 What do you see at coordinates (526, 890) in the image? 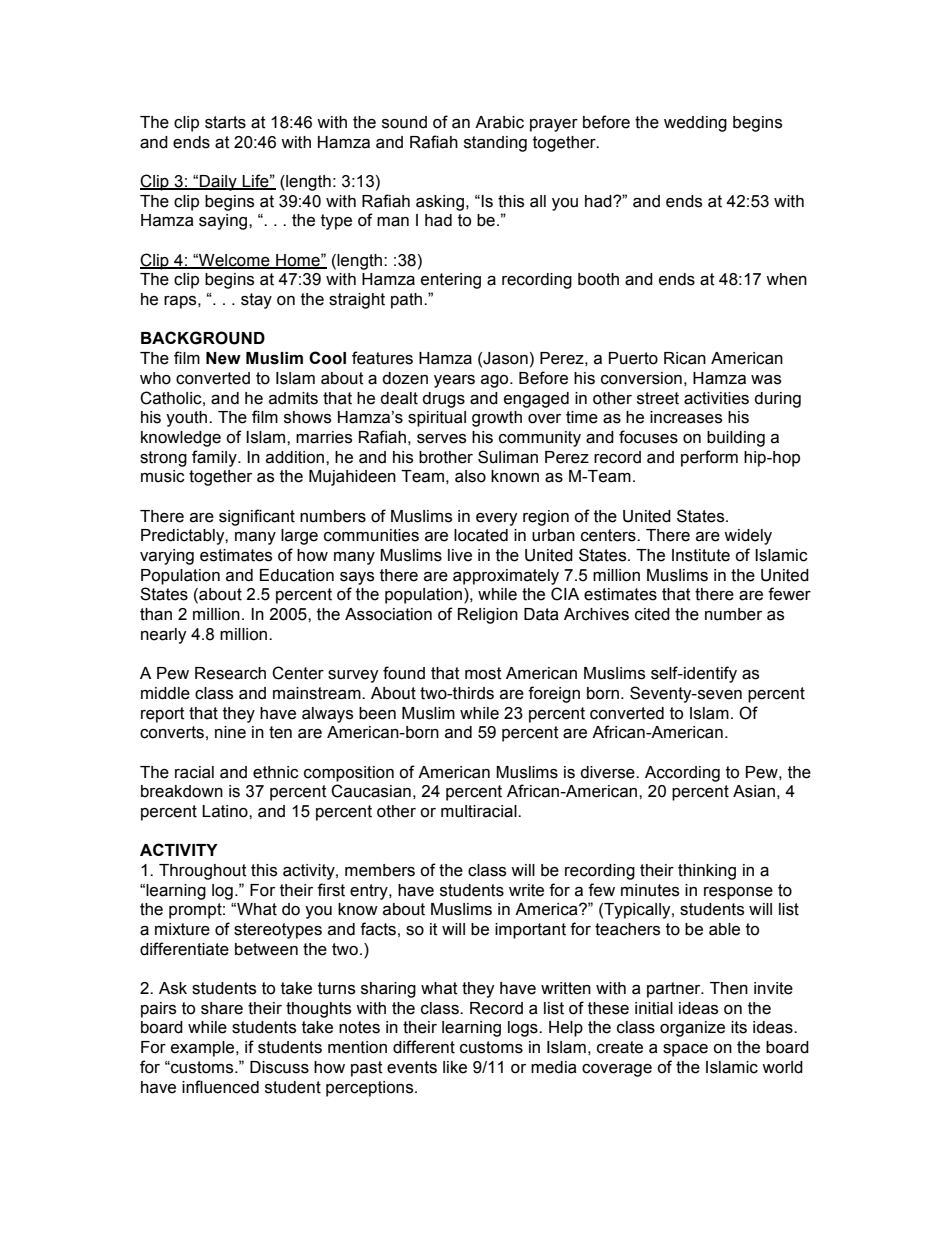
I see `write` at bounding box center [526, 890].
